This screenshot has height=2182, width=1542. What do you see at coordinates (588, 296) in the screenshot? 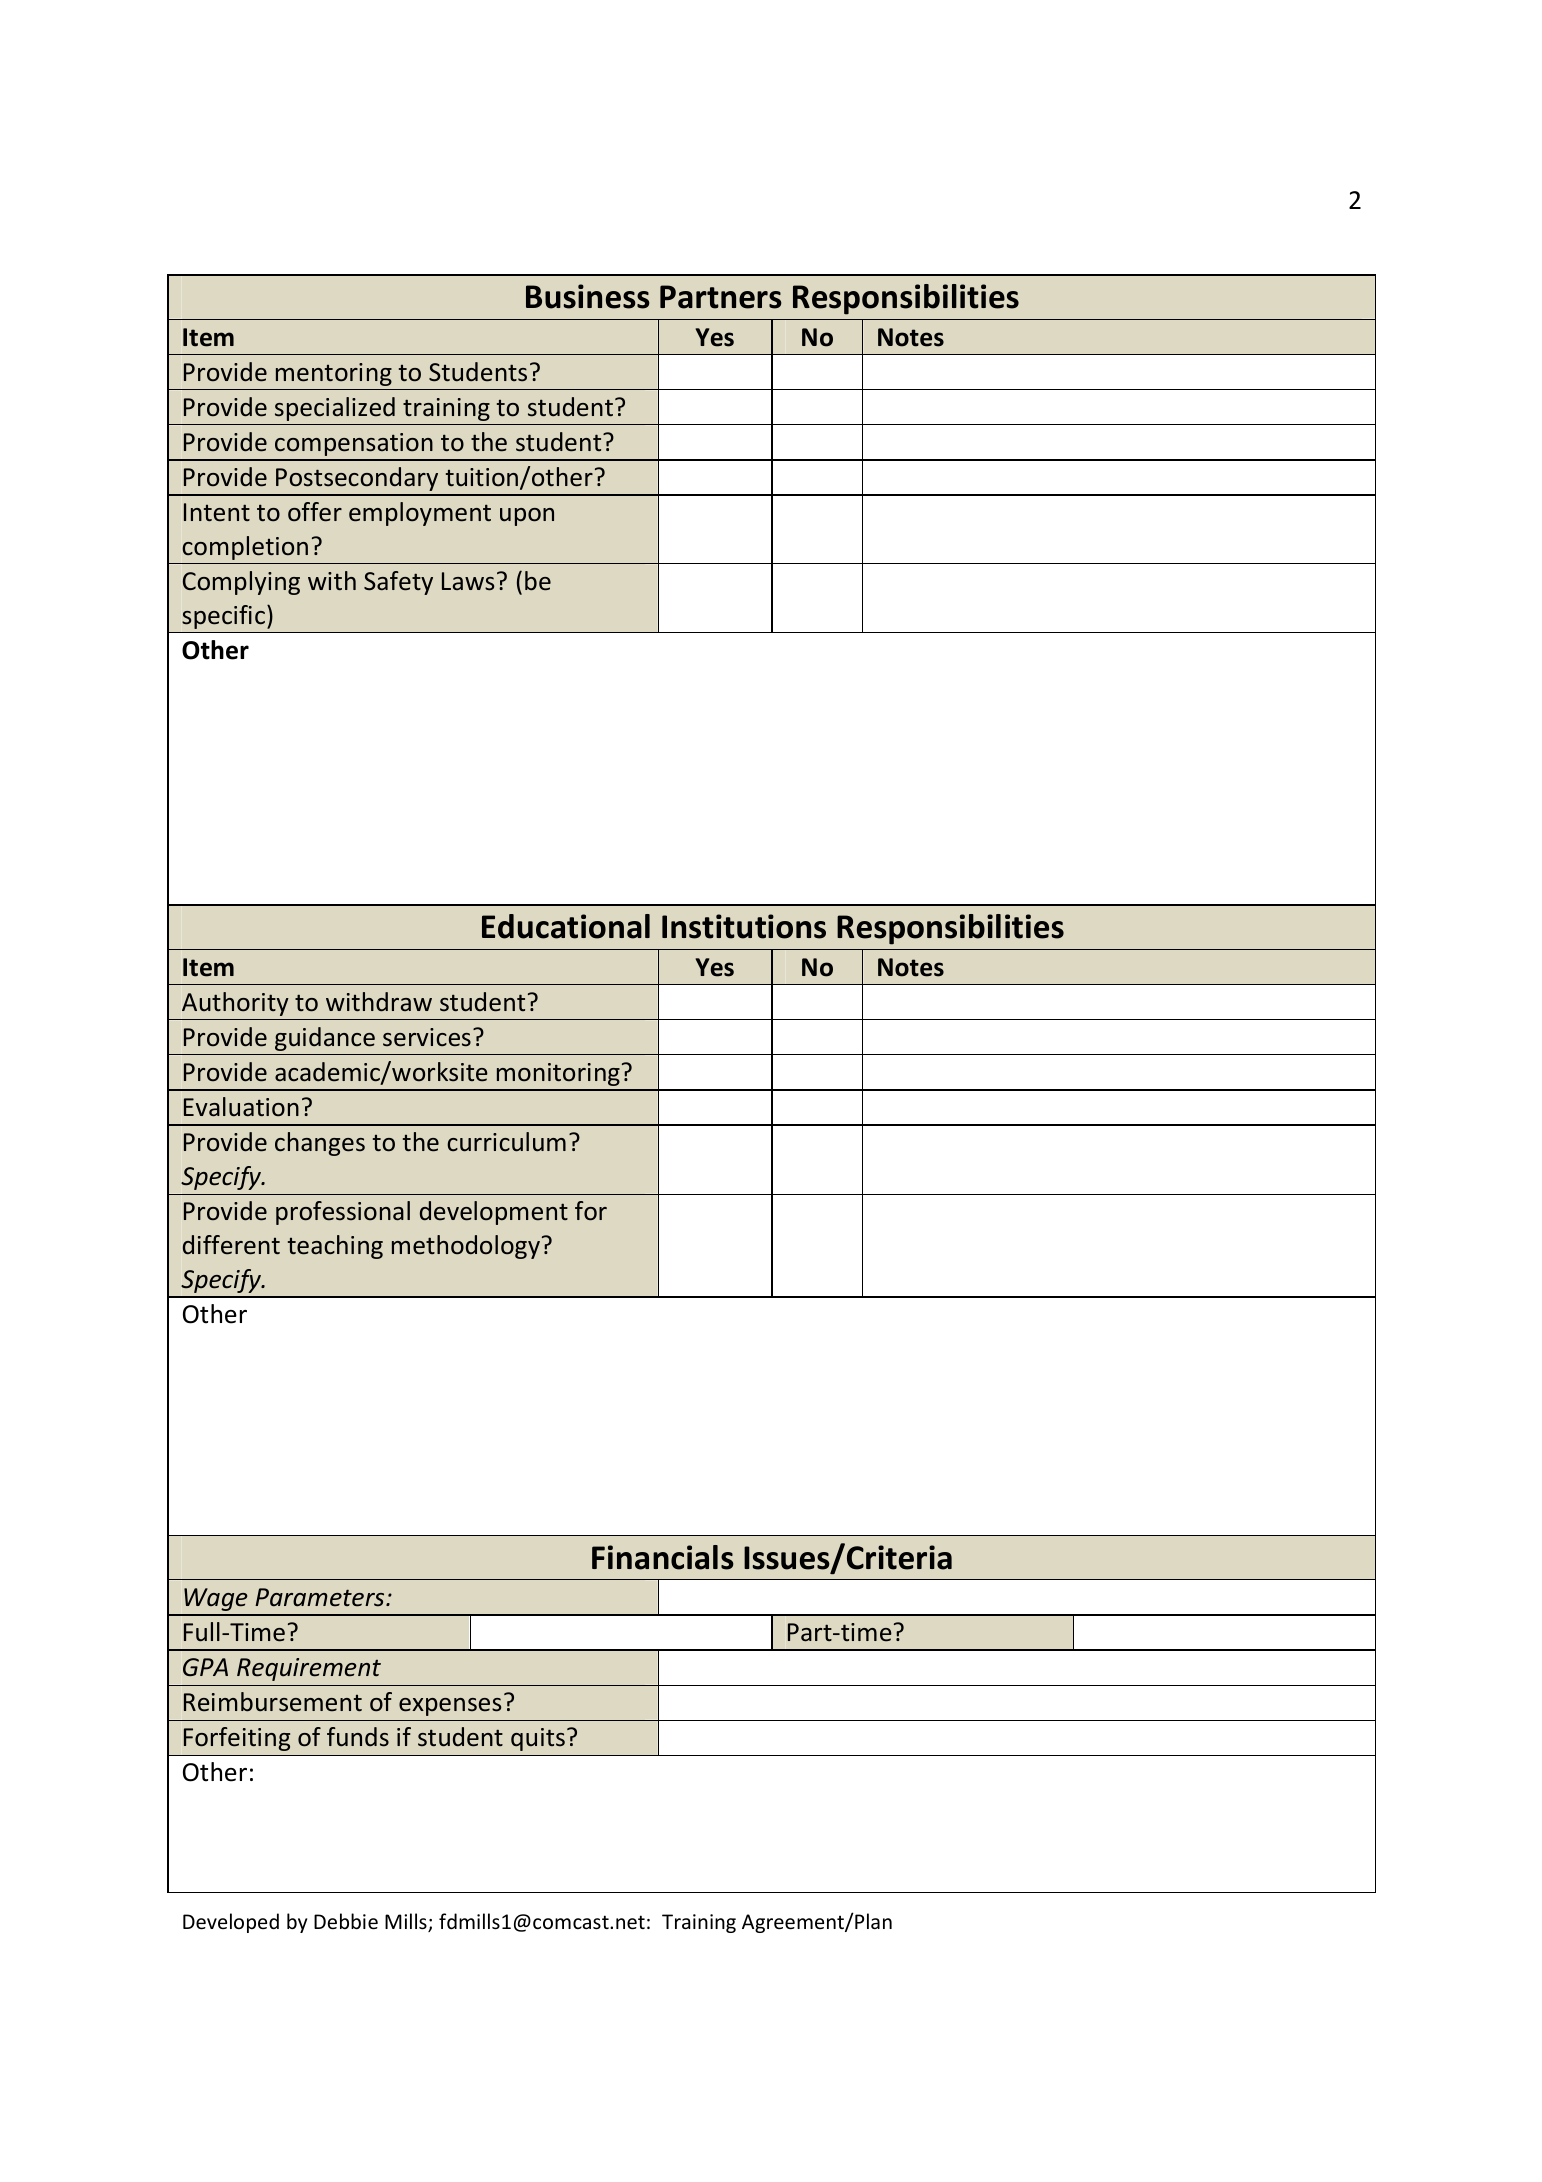
I see `Business` at bounding box center [588, 296].
